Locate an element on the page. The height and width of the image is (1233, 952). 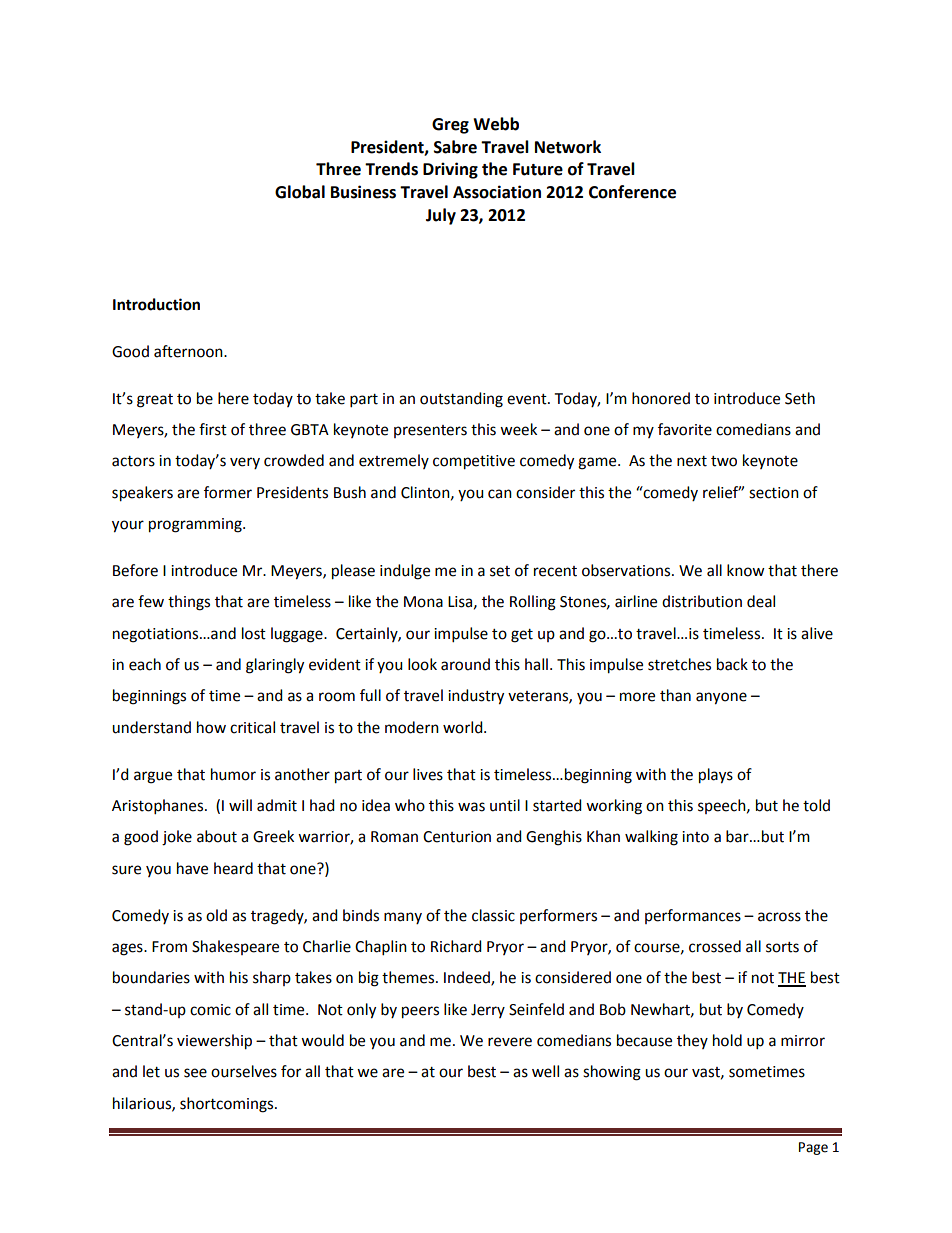
event is located at coordinates (528, 399).
